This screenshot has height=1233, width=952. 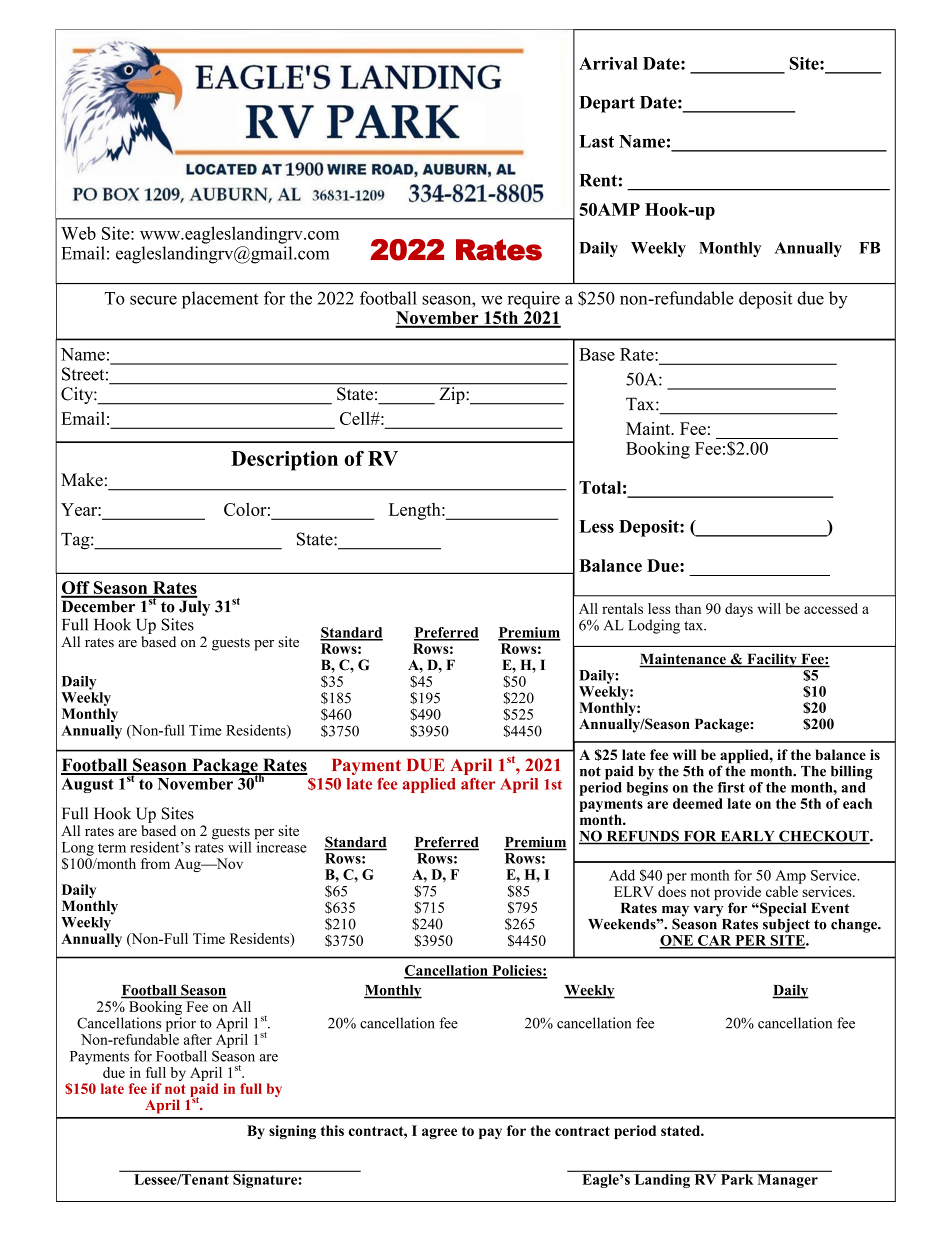 I want to click on agree, so click(x=439, y=1133).
